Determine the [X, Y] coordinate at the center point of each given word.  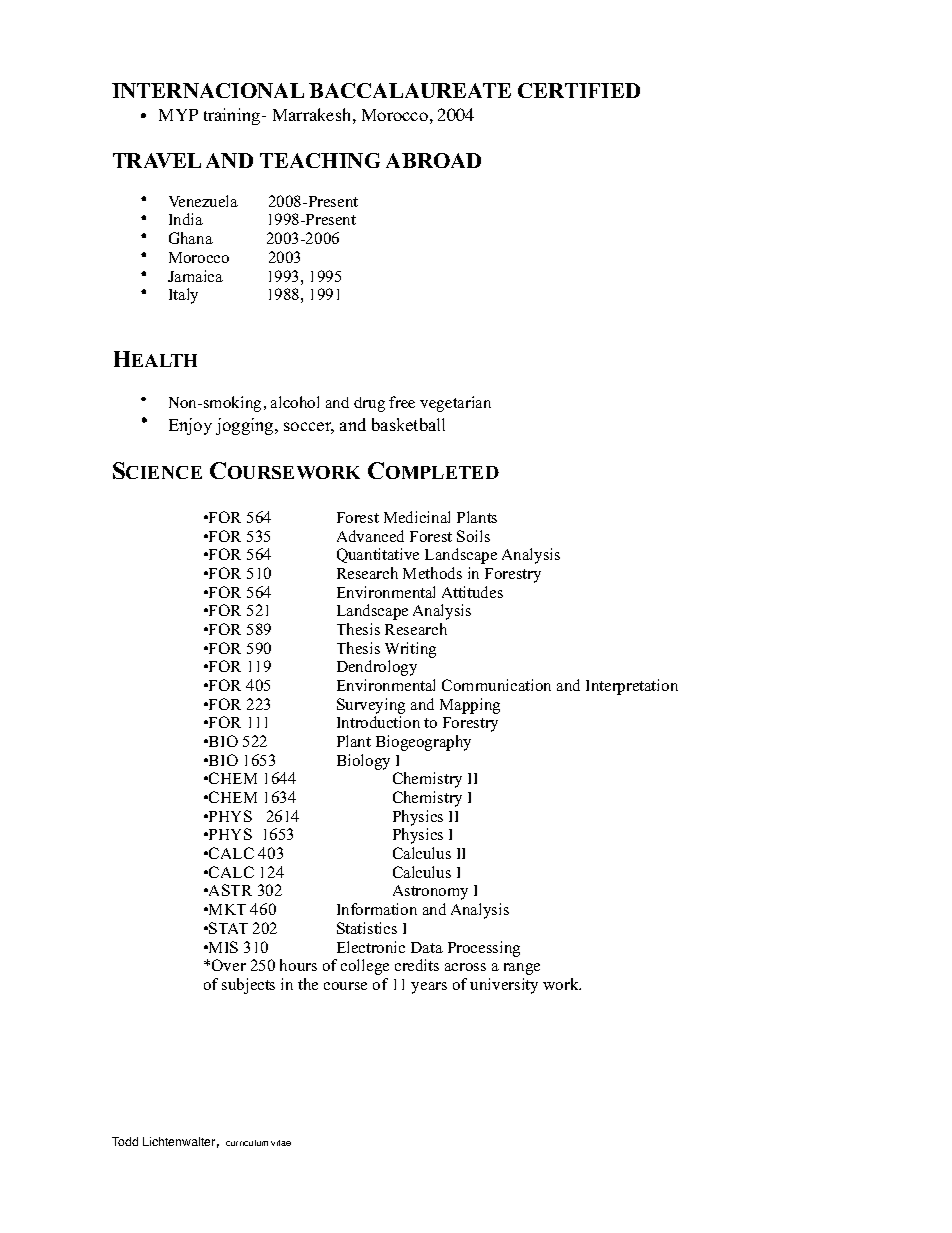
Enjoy [190, 426]
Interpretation [632, 687]
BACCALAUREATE [410, 90]
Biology [363, 762]
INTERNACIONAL [208, 90]
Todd [125, 1141]
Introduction [378, 722]
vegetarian [455, 404]
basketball [408, 424]
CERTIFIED [579, 90]
